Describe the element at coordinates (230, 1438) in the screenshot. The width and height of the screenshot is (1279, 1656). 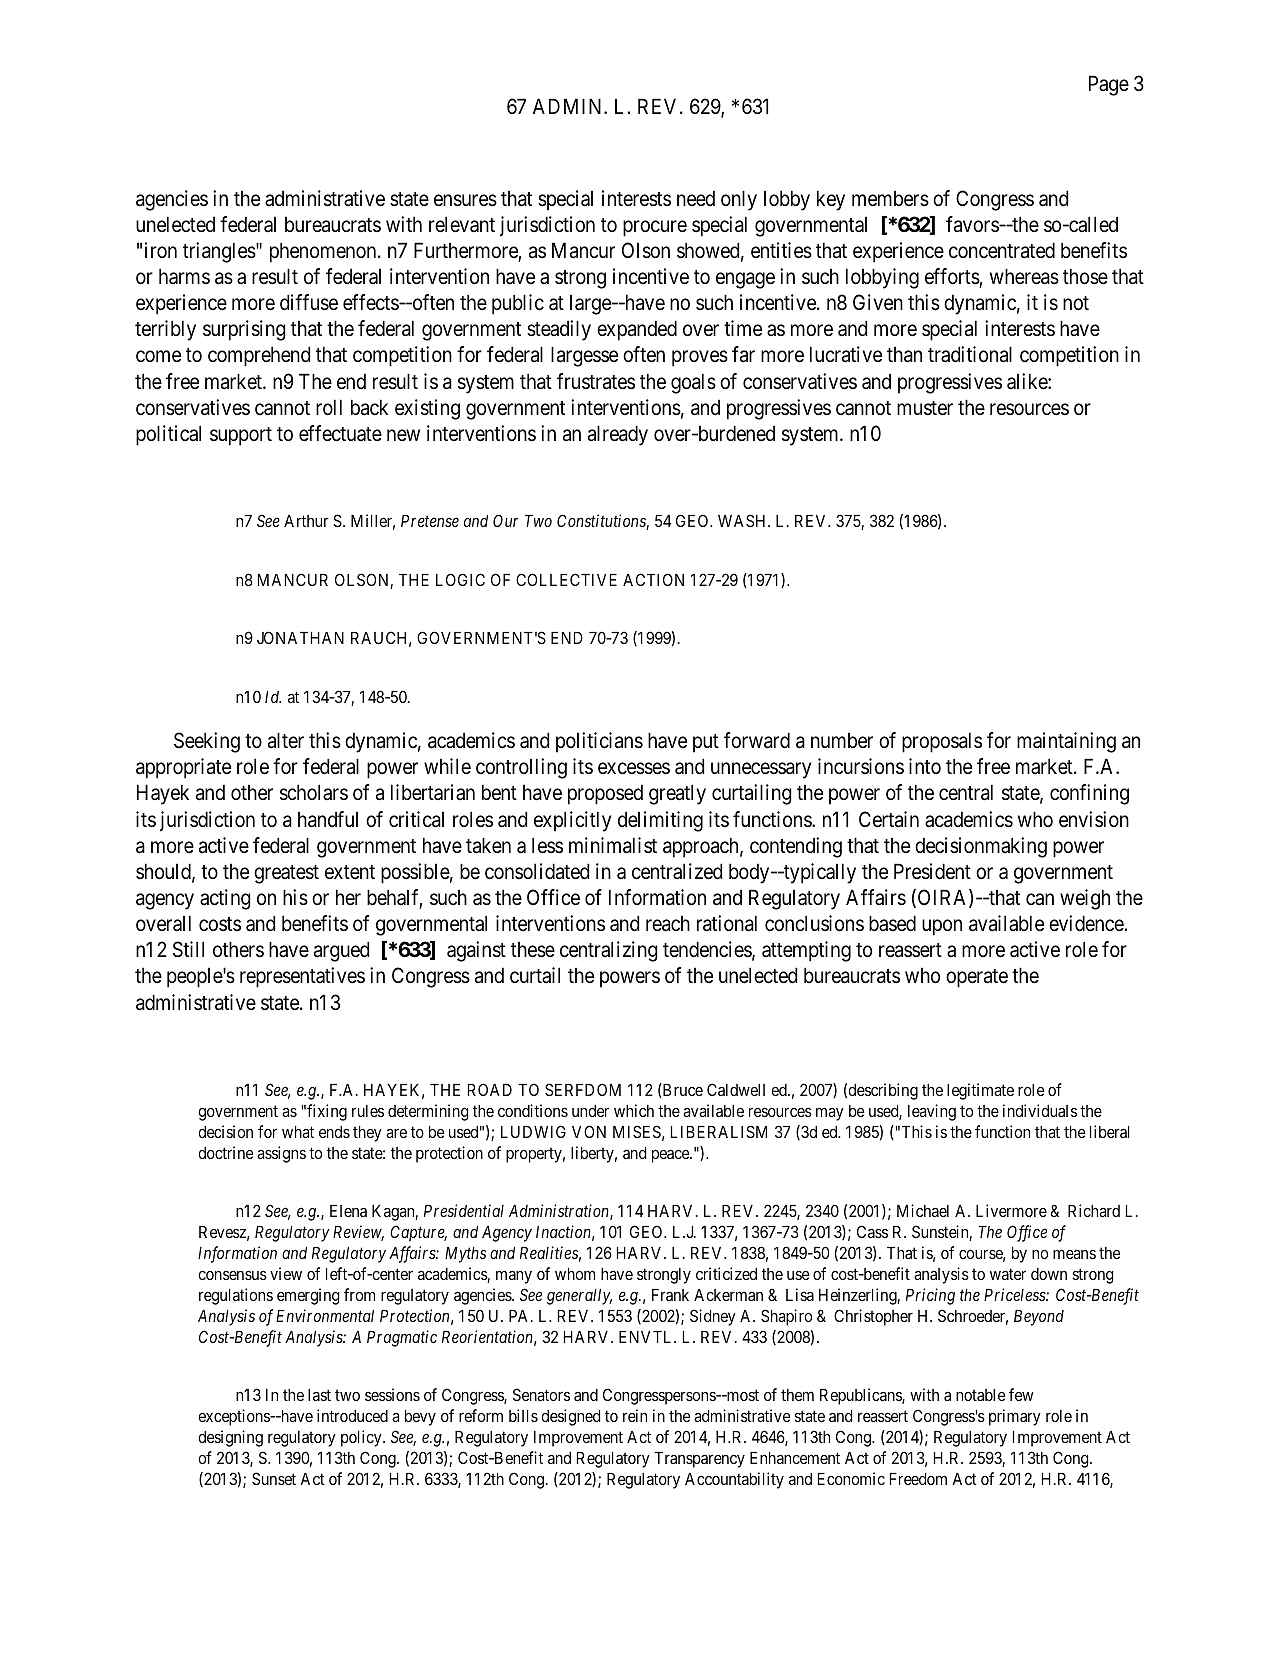
I see `designing` at that location.
